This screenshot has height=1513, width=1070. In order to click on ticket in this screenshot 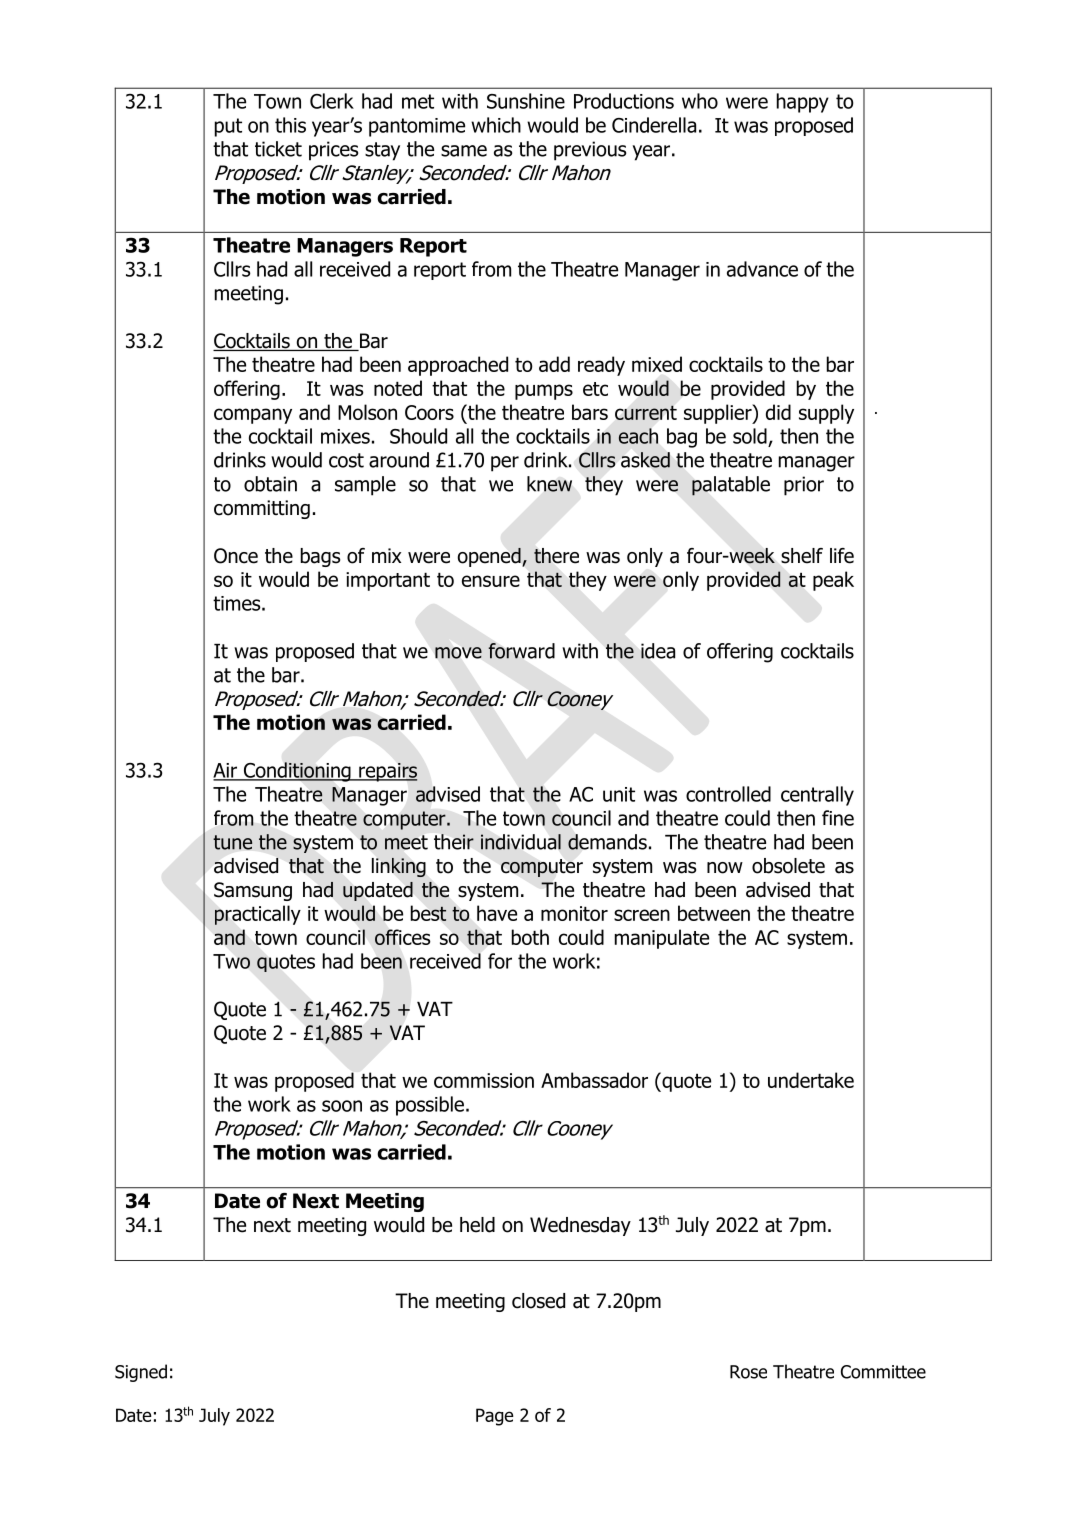, I will do `click(278, 149)`.
